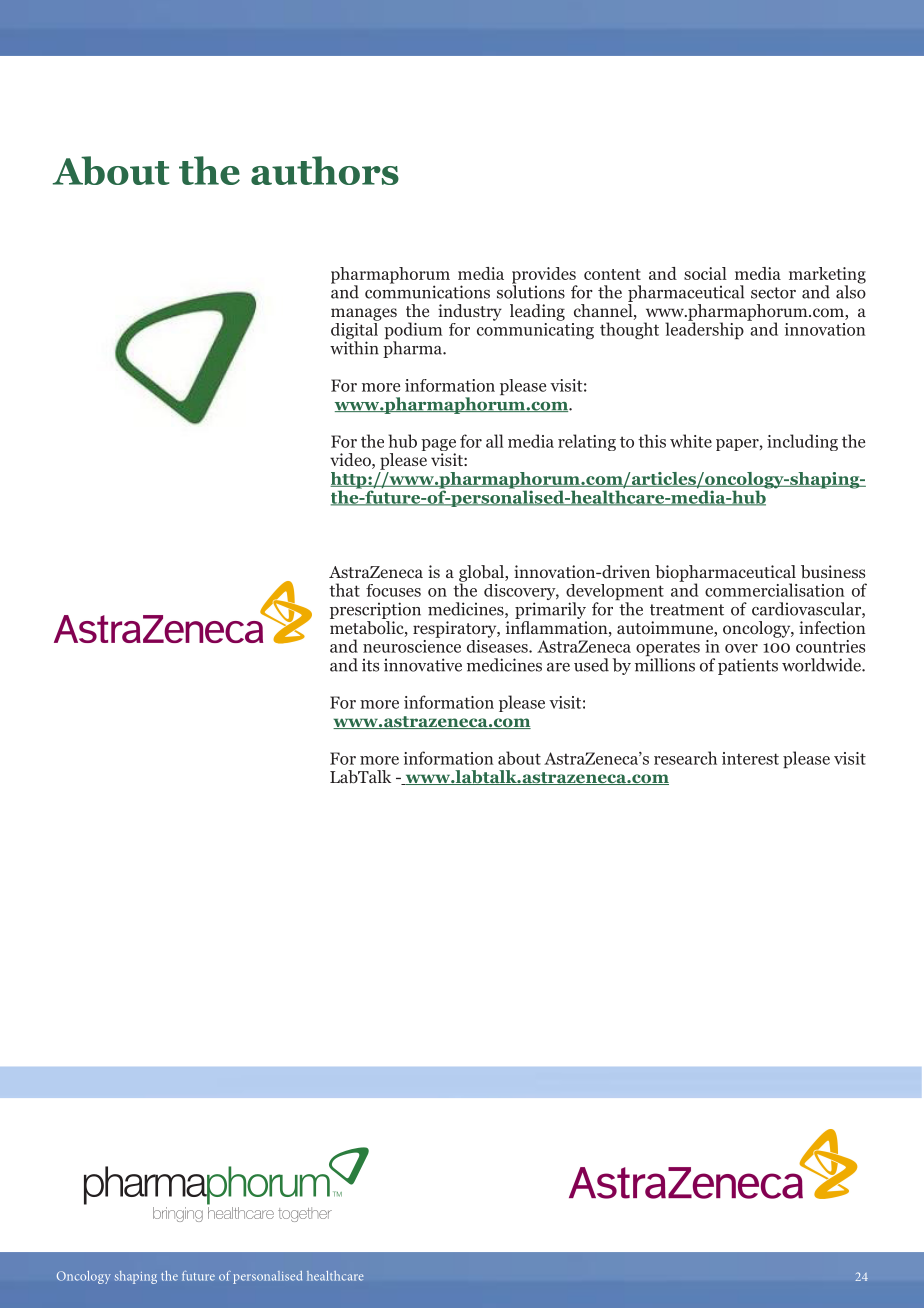  What do you see at coordinates (773, 293) in the screenshot?
I see `sector` at bounding box center [773, 293].
